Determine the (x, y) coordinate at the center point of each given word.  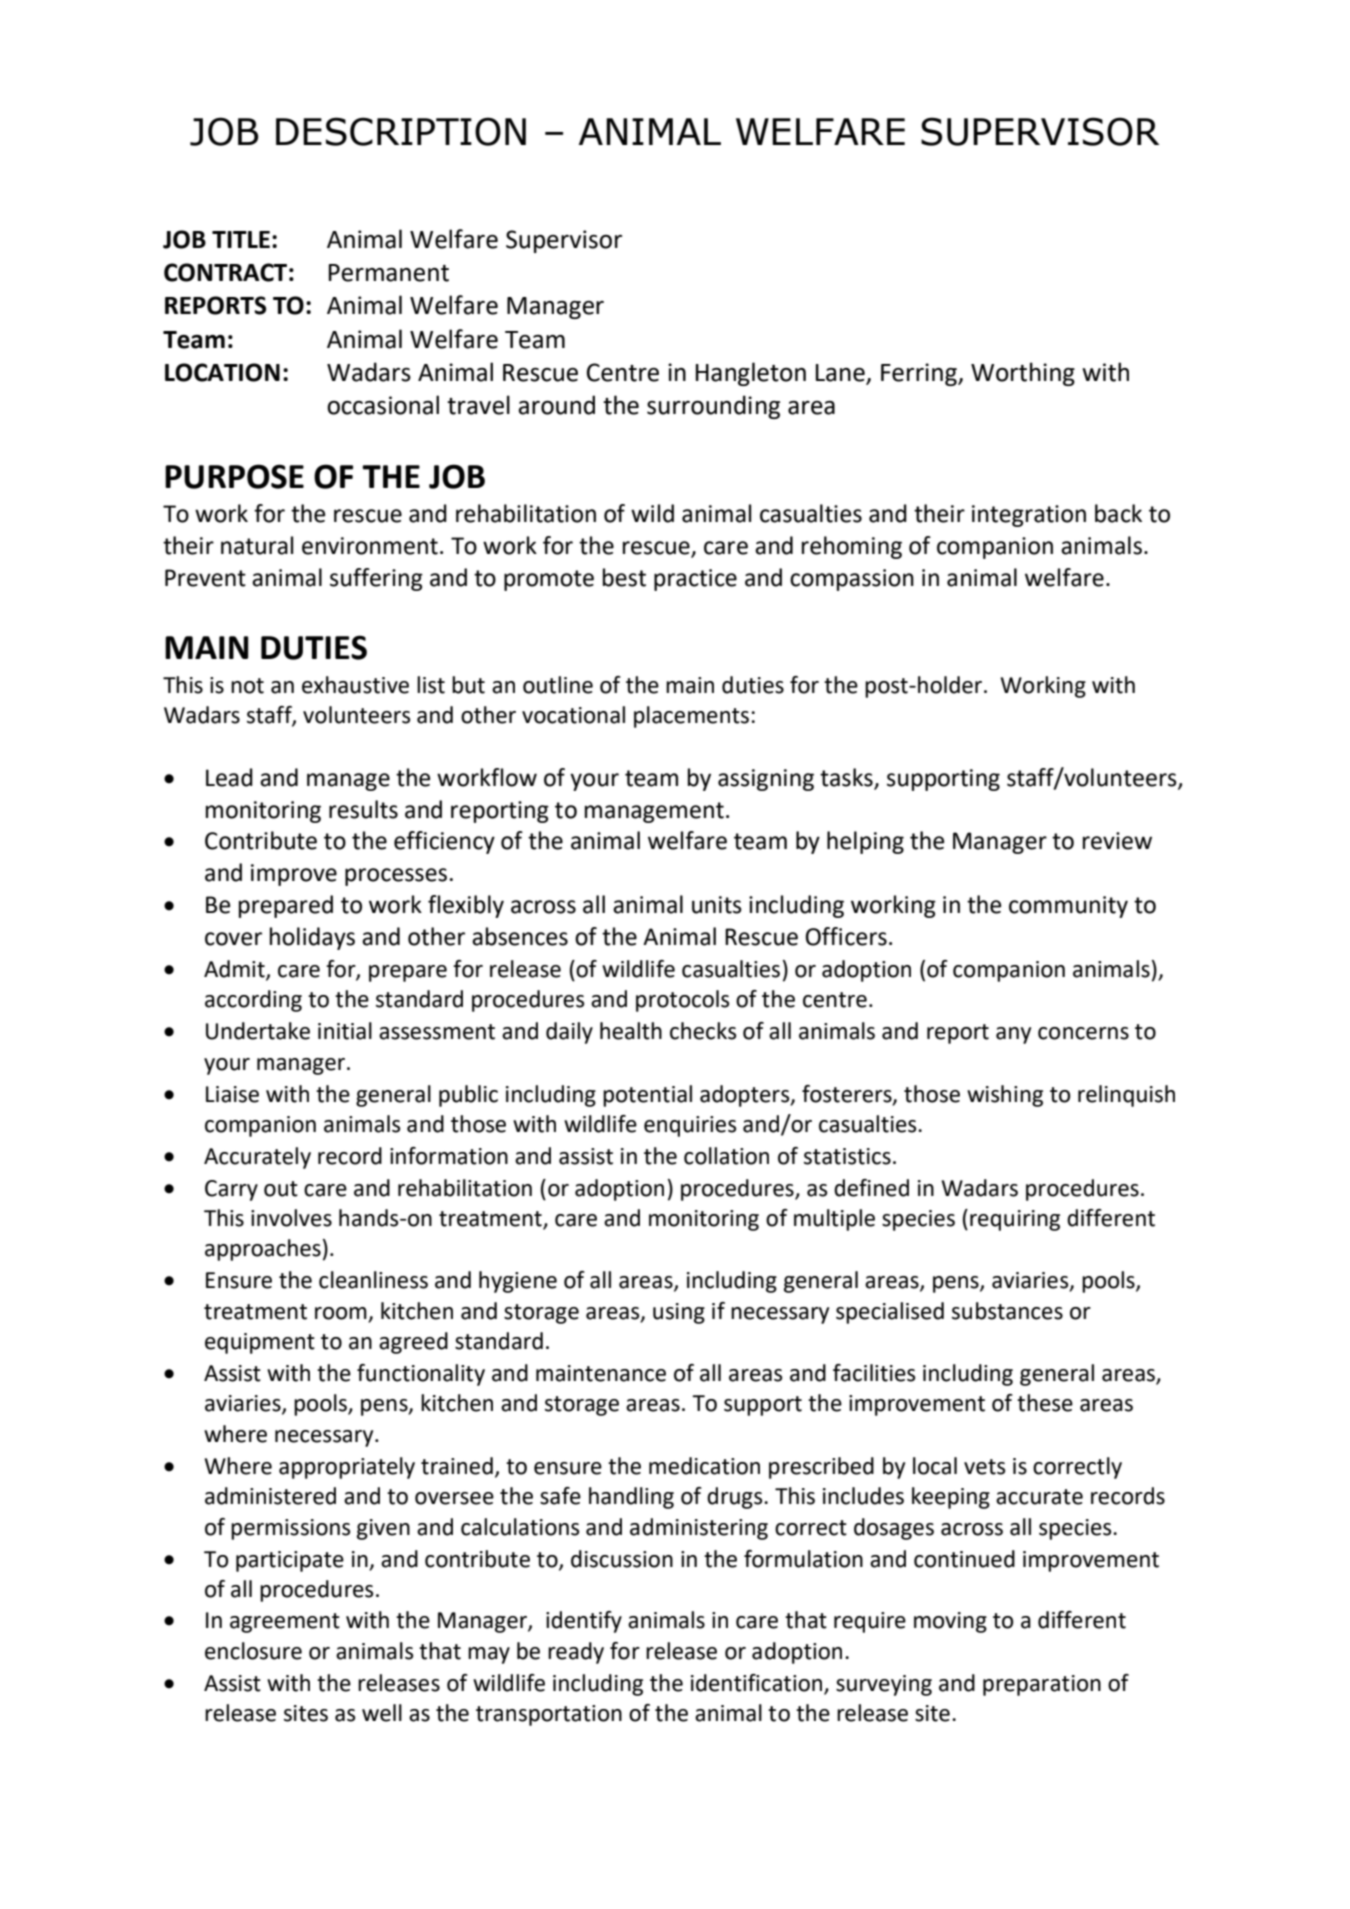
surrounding (713, 407)
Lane (841, 374)
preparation (1042, 1685)
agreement (285, 1623)
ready (576, 1653)
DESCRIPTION (401, 131)
